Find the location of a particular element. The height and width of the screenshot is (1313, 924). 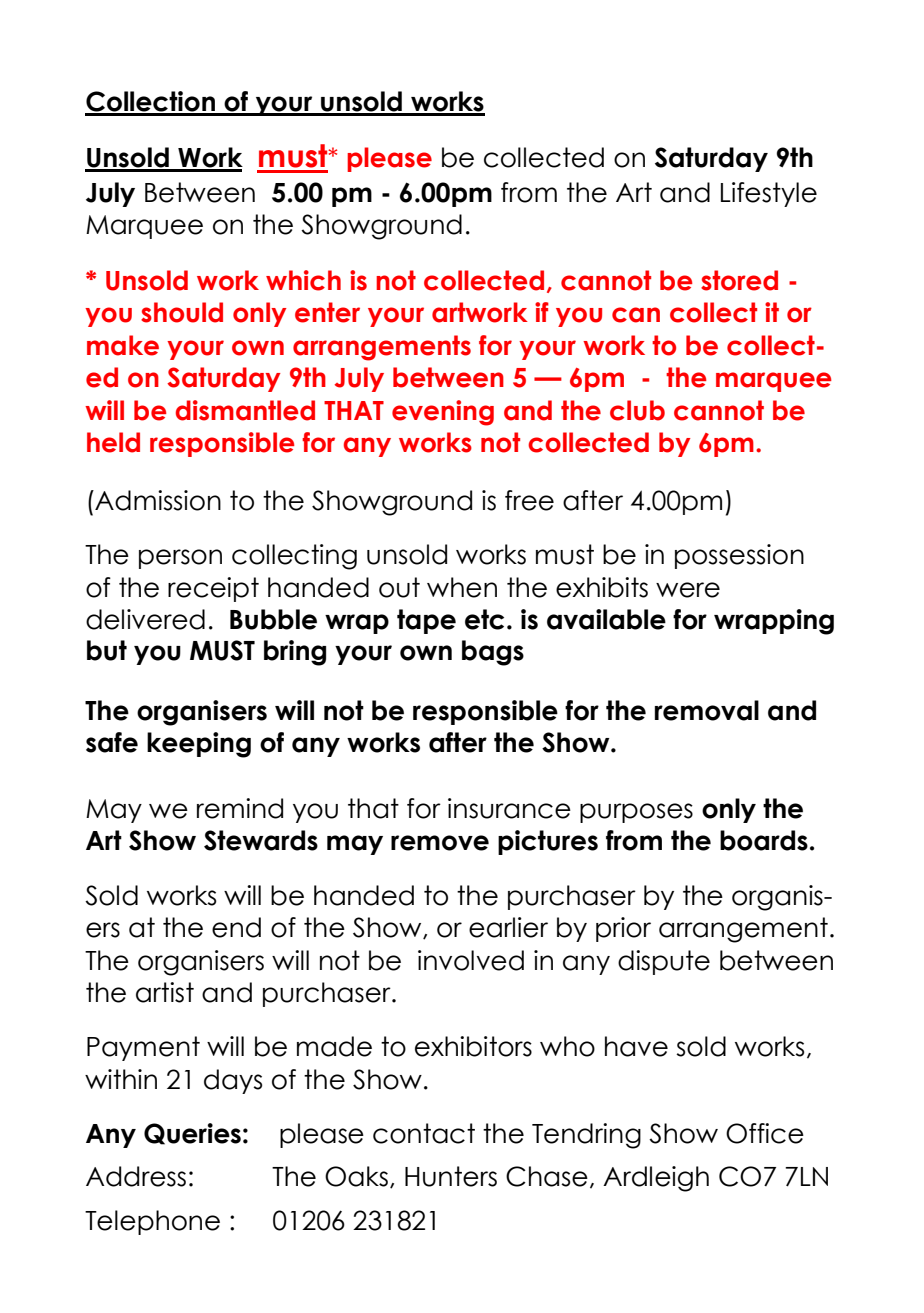

which is located at coordinates (303, 280).
